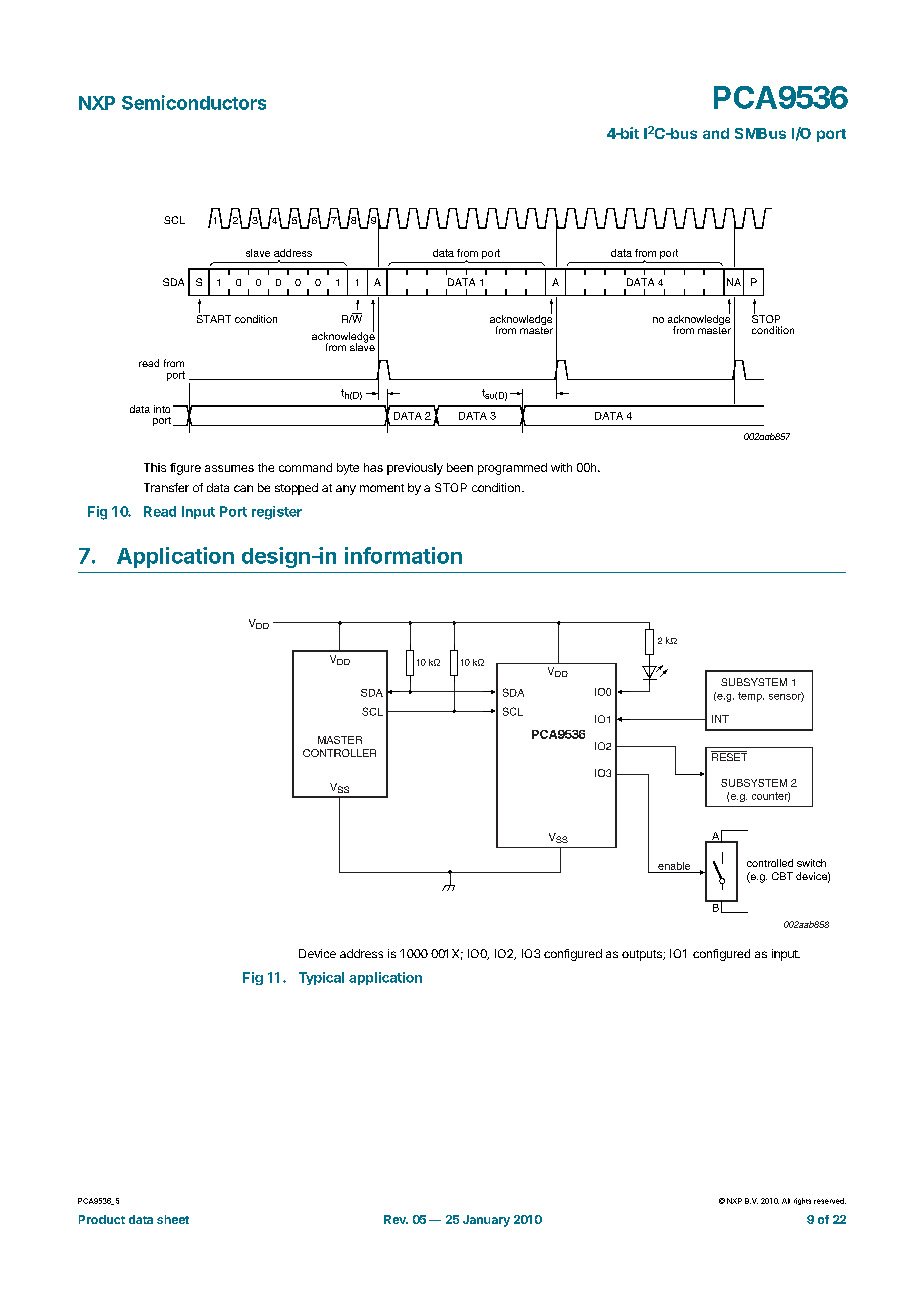 This document has width=924, height=1308. Describe the element at coordinates (214, 319) in the document. I see `START` at that location.
